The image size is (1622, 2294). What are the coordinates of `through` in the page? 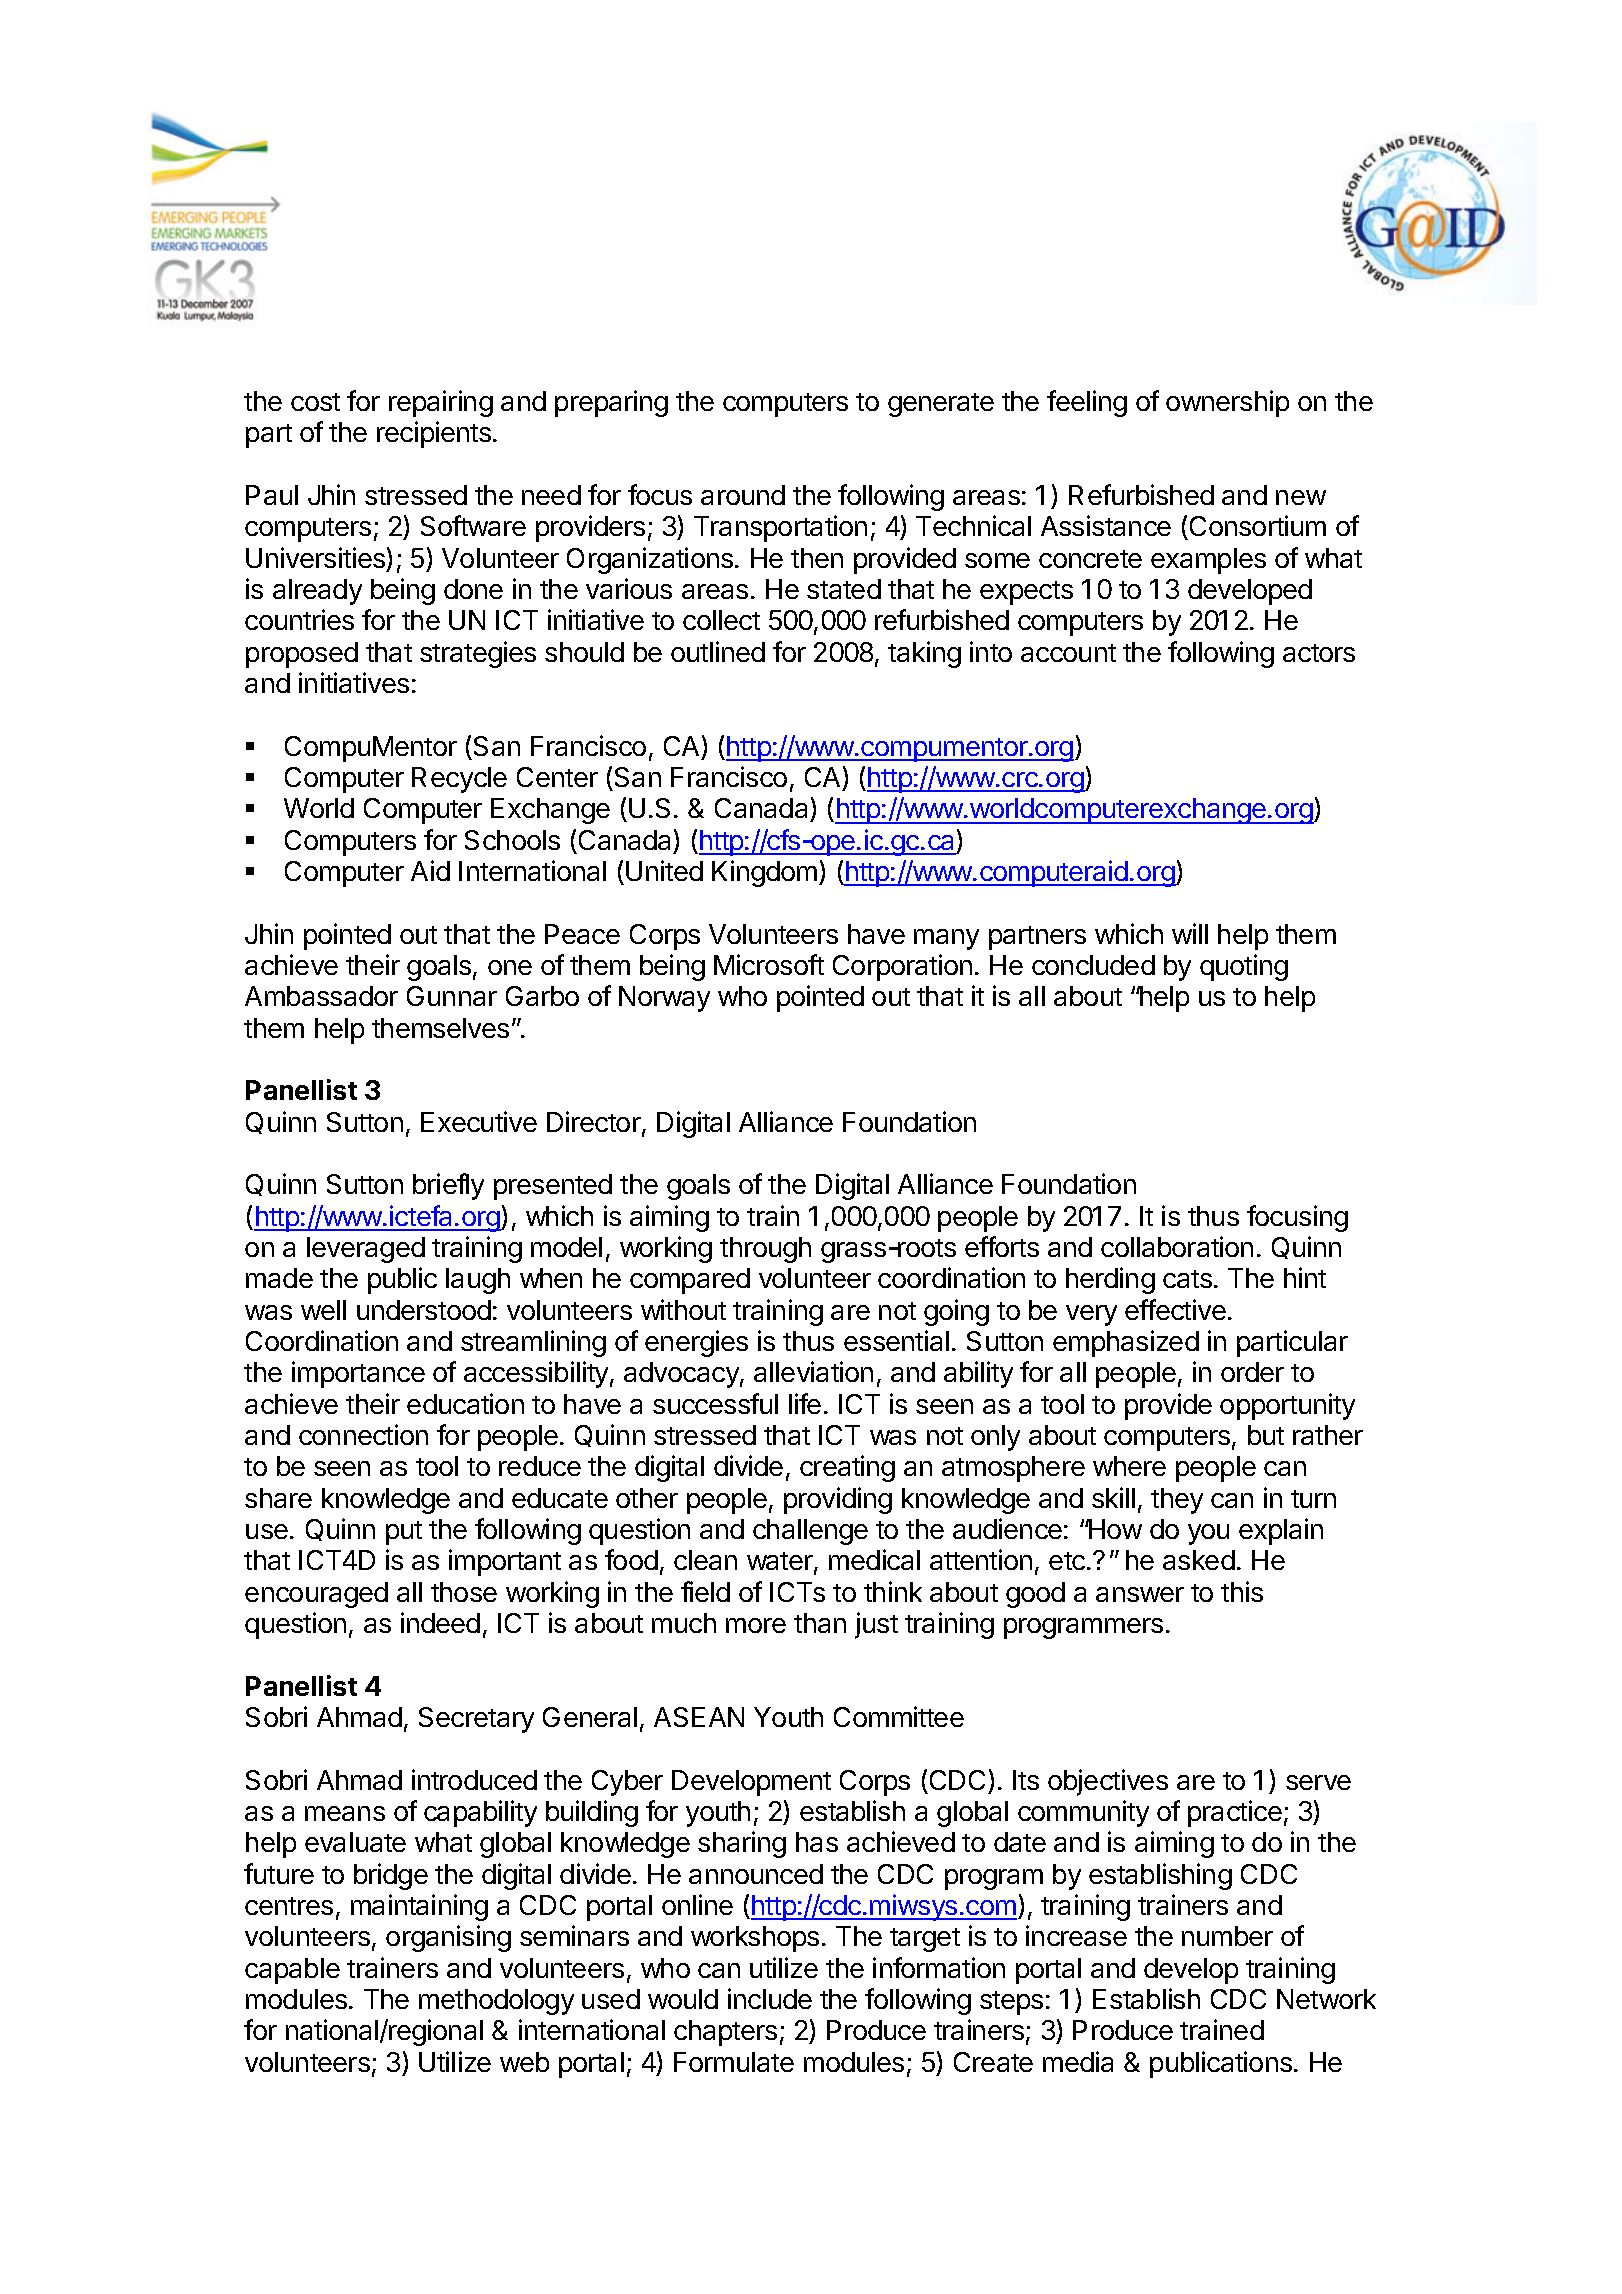 It's located at (765, 1250).
